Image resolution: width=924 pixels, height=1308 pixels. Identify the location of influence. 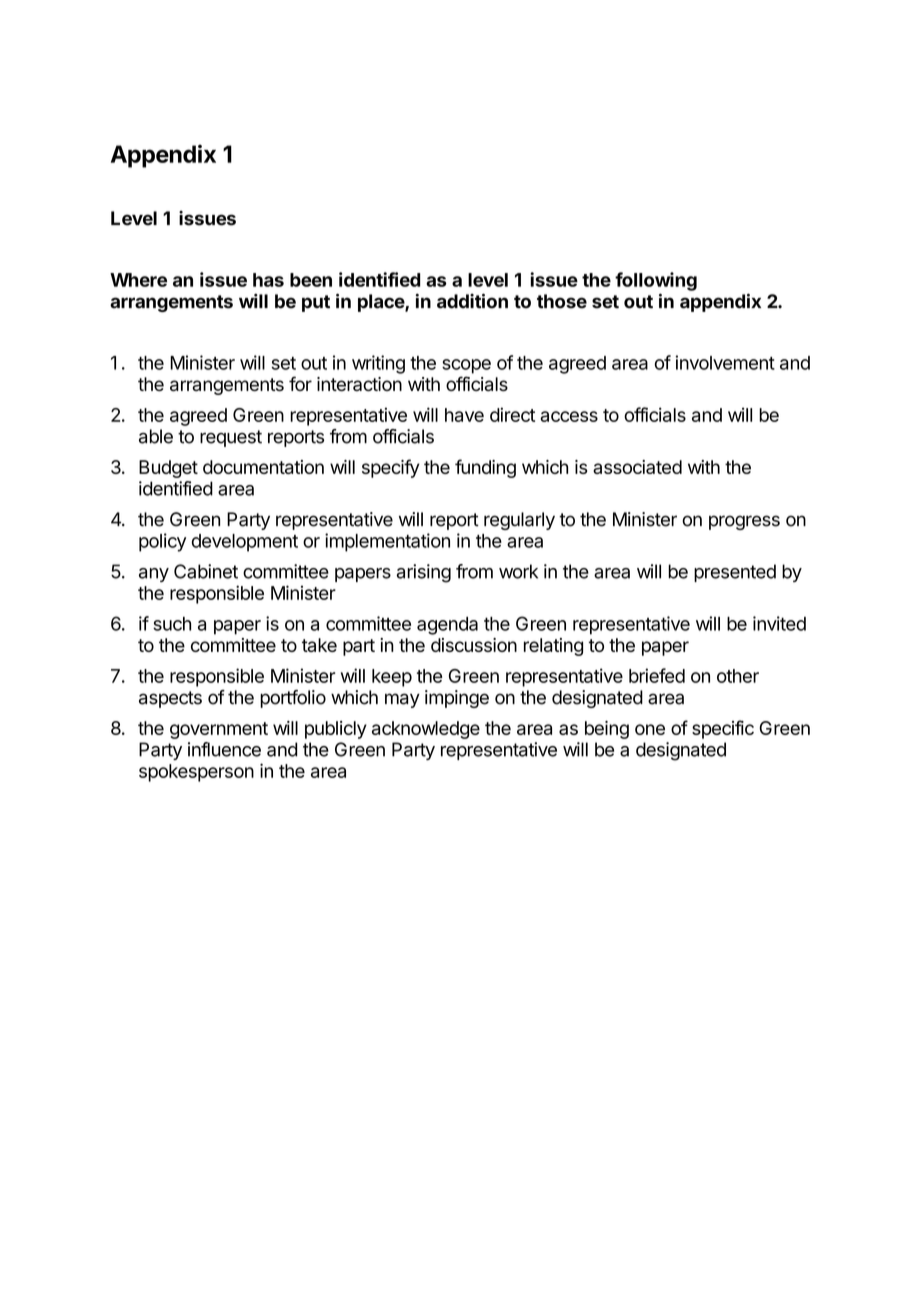
(224, 749).
